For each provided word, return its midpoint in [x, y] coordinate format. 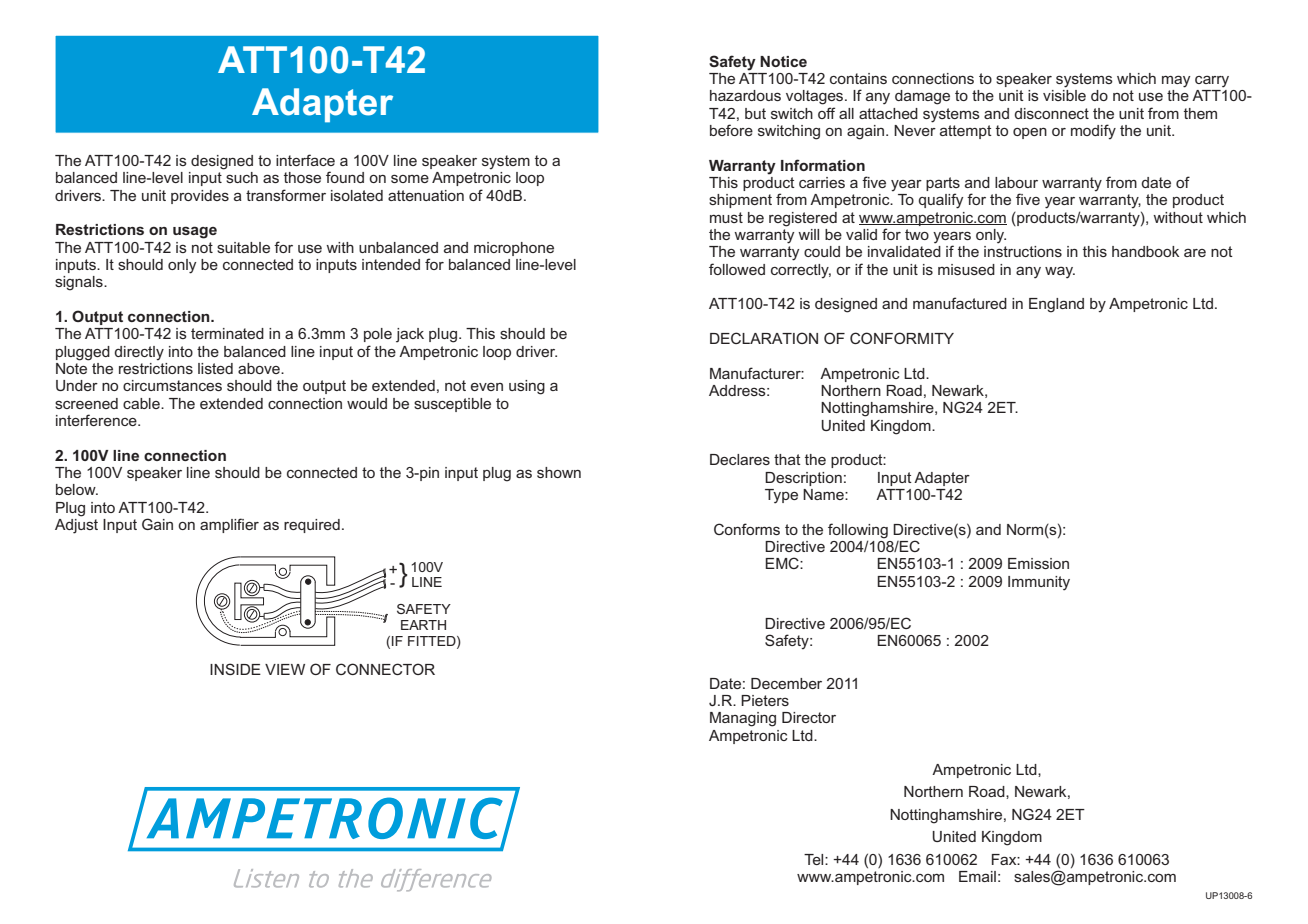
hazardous [745, 95]
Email [977, 876]
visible [1064, 95]
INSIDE [235, 669]
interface [305, 160]
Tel [815, 859]
